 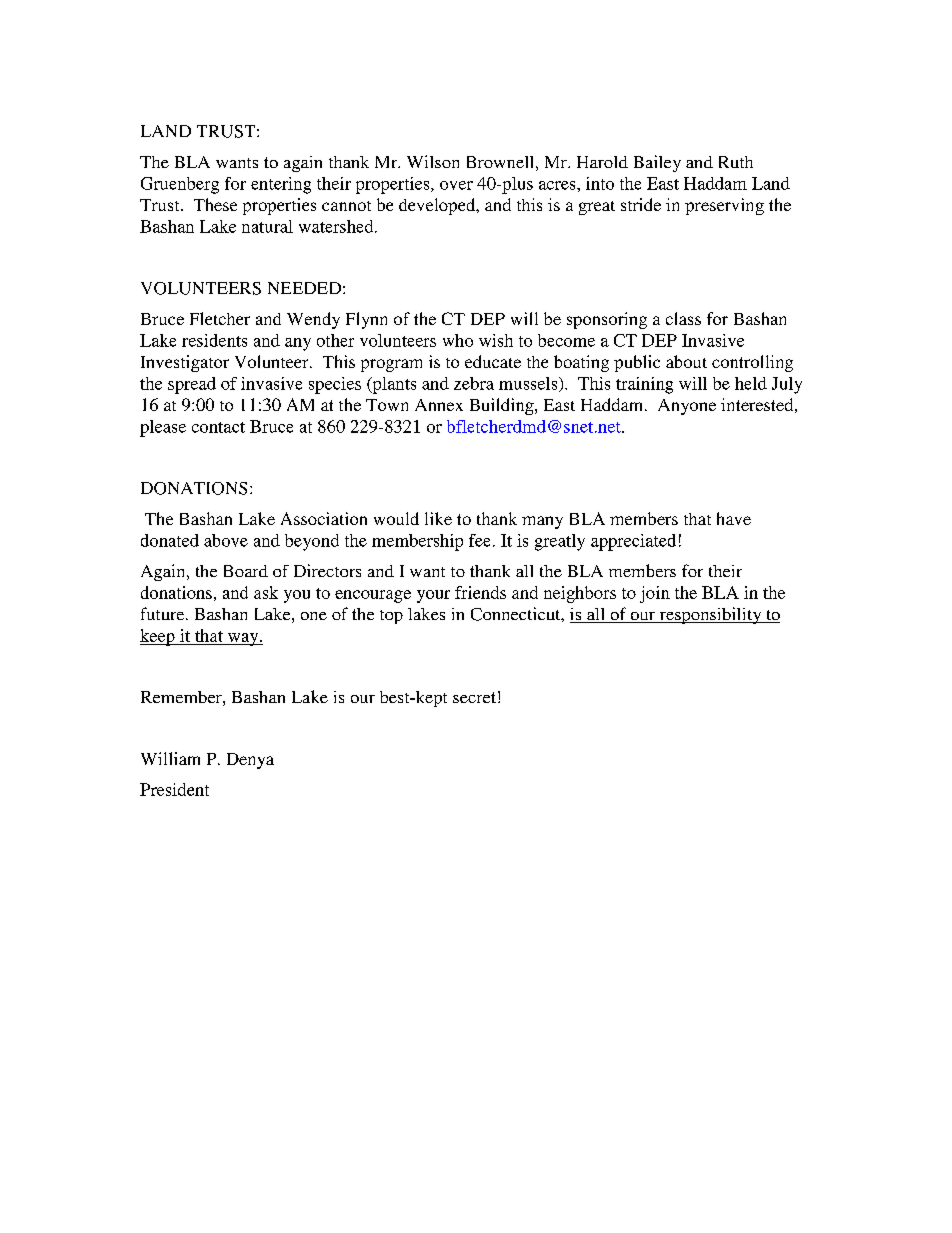 What do you see at coordinates (736, 162) in the screenshot?
I see `Ruth` at bounding box center [736, 162].
